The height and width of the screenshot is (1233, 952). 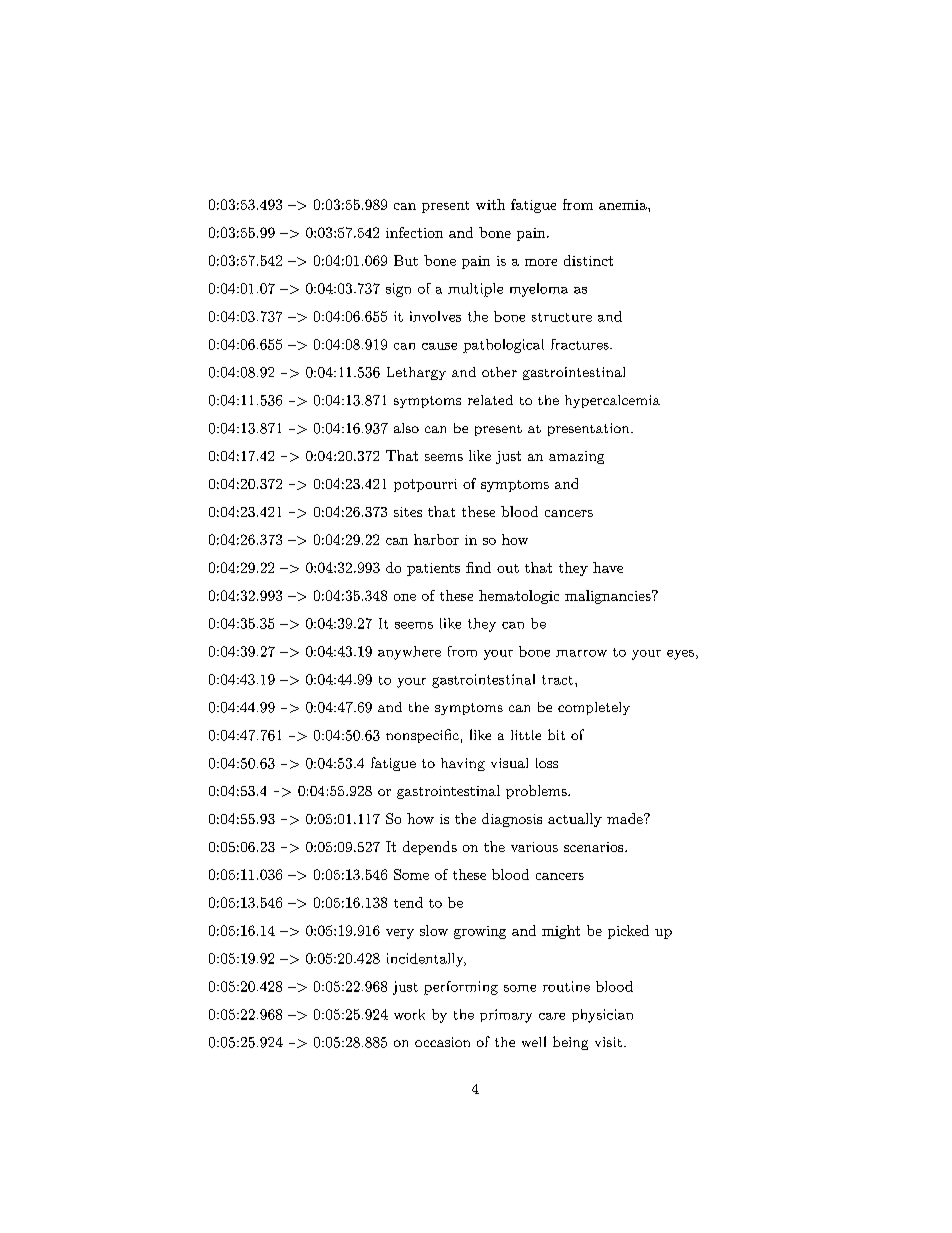 I want to click on more, so click(x=541, y=262).
